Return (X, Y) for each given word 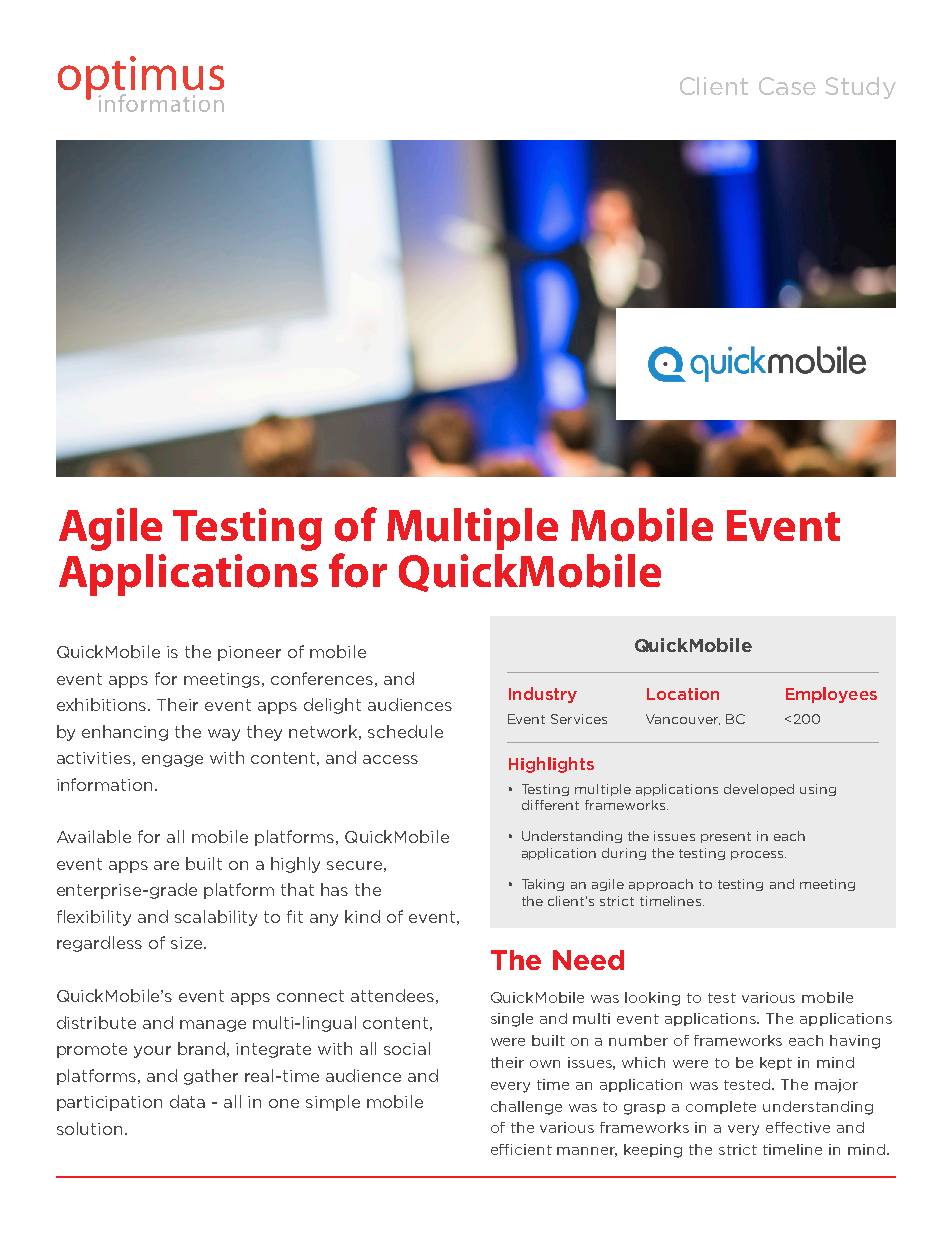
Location (683, 694)
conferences (322, 678)
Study (860, 88)
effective (798, 1127)
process (758, 855)
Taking (543, 885)
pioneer (249, 653)
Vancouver (683, 719)
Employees (831, 695)
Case (787, 86)
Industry (543, 695)
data (187, 1101)
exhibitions (103, 704)
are (166, 865)
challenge (526, 1108)
